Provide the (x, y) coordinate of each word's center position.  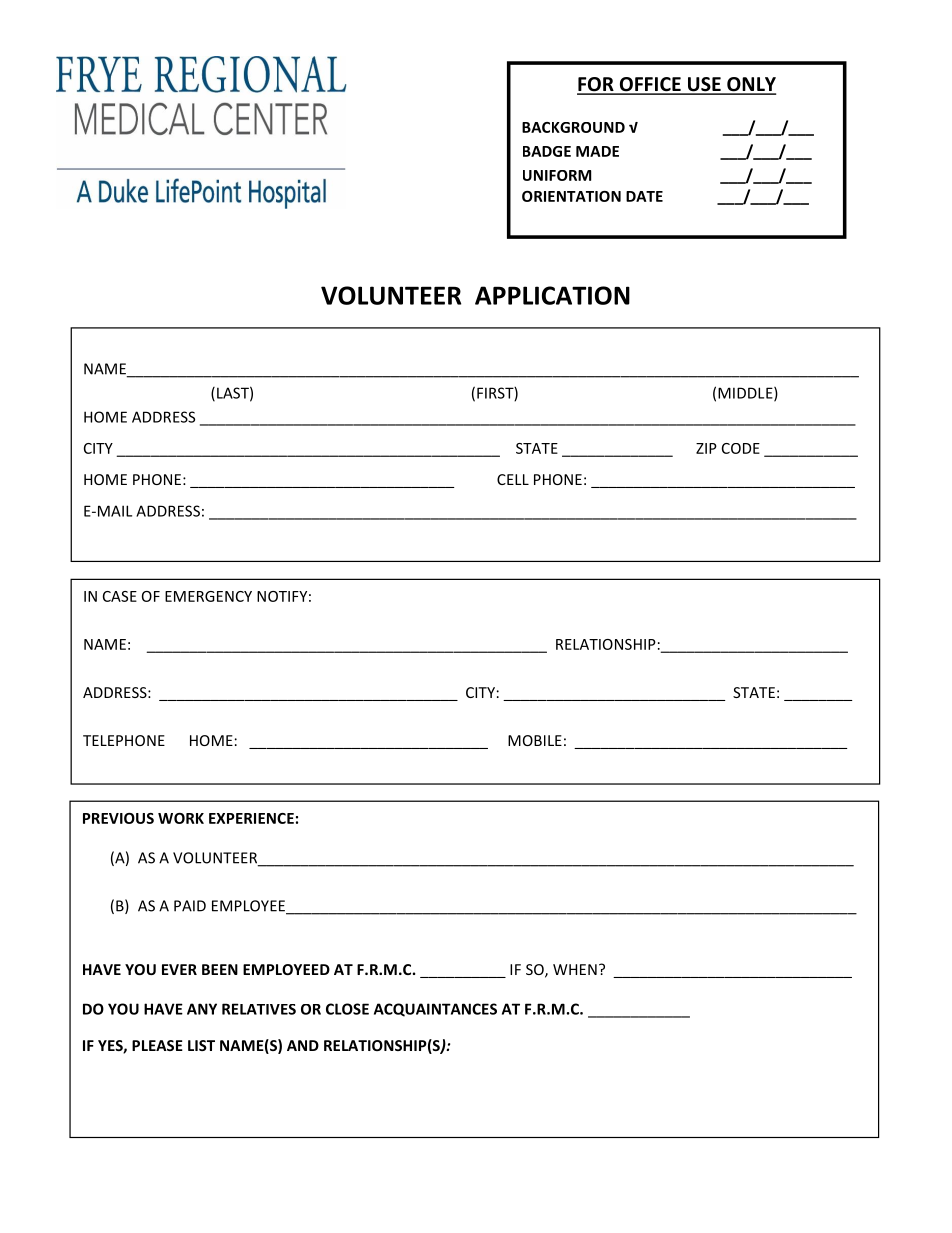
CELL (513, 479)
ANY (202, 1009)
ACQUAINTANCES (435, 1010)
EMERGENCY (208, 596)
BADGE (547, 151)
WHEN (575, 969)
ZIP (706, 448)
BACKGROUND (573, 127)
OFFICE (650, 85)
